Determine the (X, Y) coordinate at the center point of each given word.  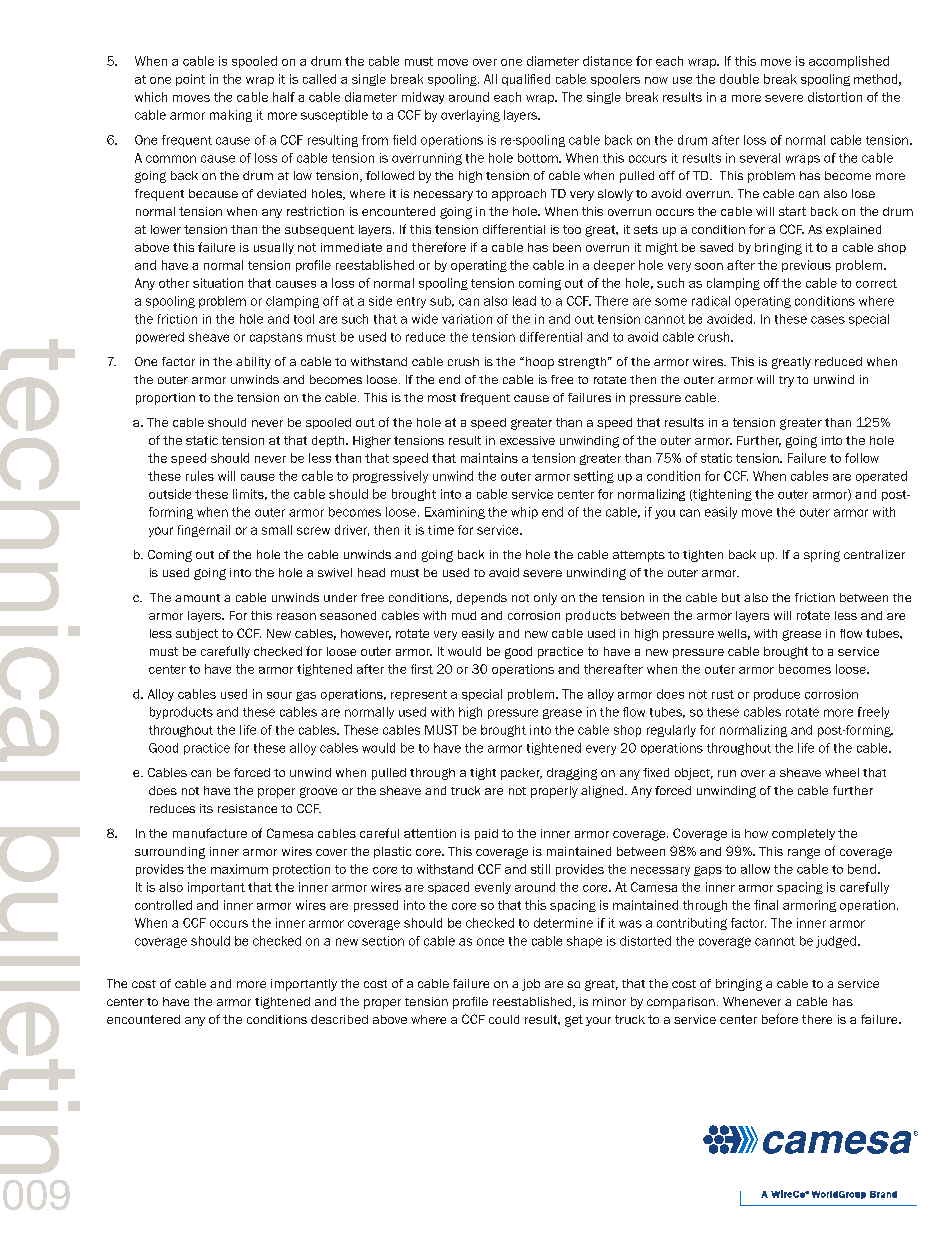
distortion (835, 97)
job (531, 985)
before (780, 1019)
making (231, 116)
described (339, 1019)
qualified (526, 80)
